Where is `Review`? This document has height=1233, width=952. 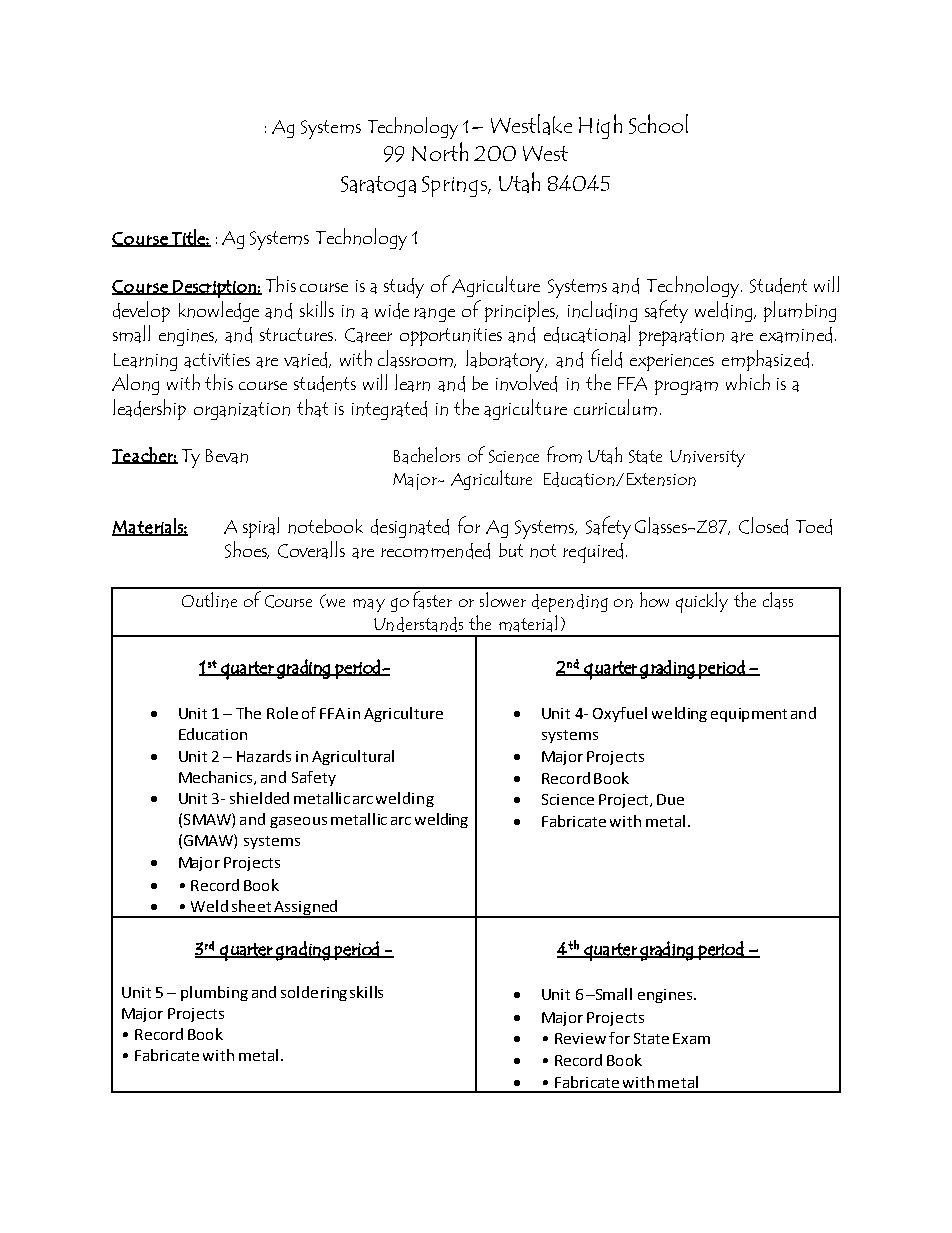
Review is located at coordinates (580, 1038).
